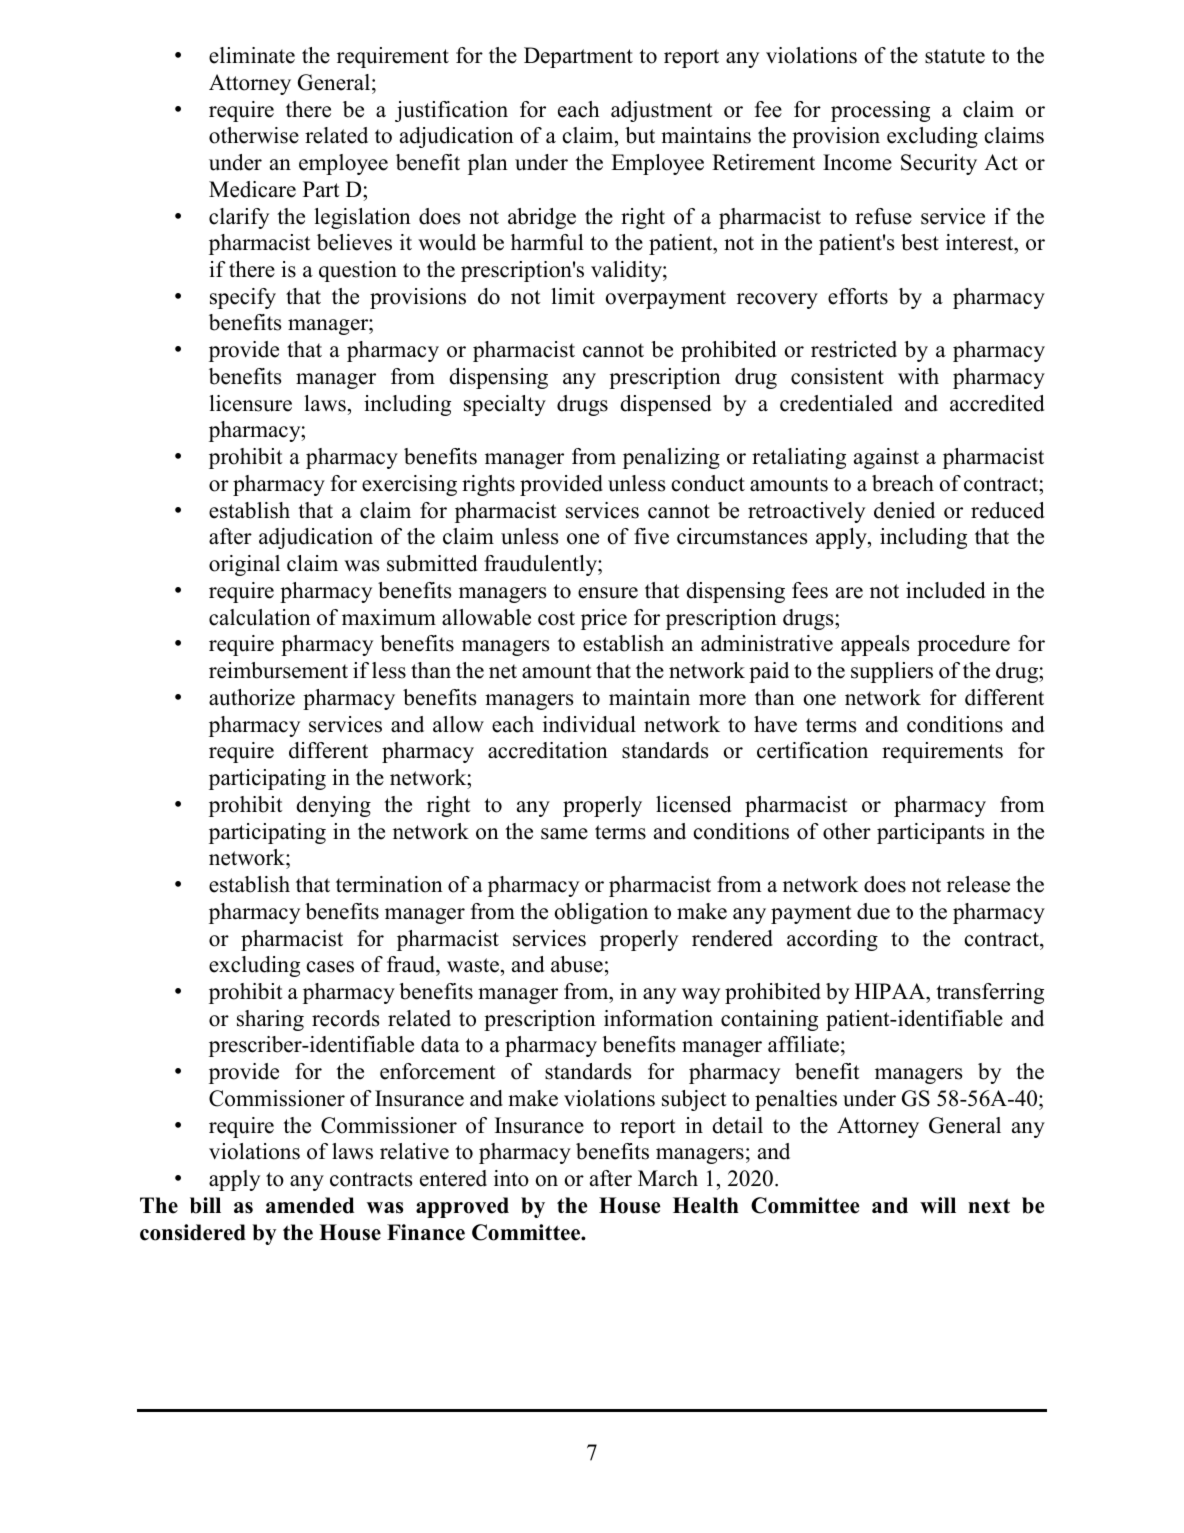 This screenshot has height=1533, width=1184. Describe the element at coordinates (252, 55) in the screenshot. I see `eliminate` at that location.
